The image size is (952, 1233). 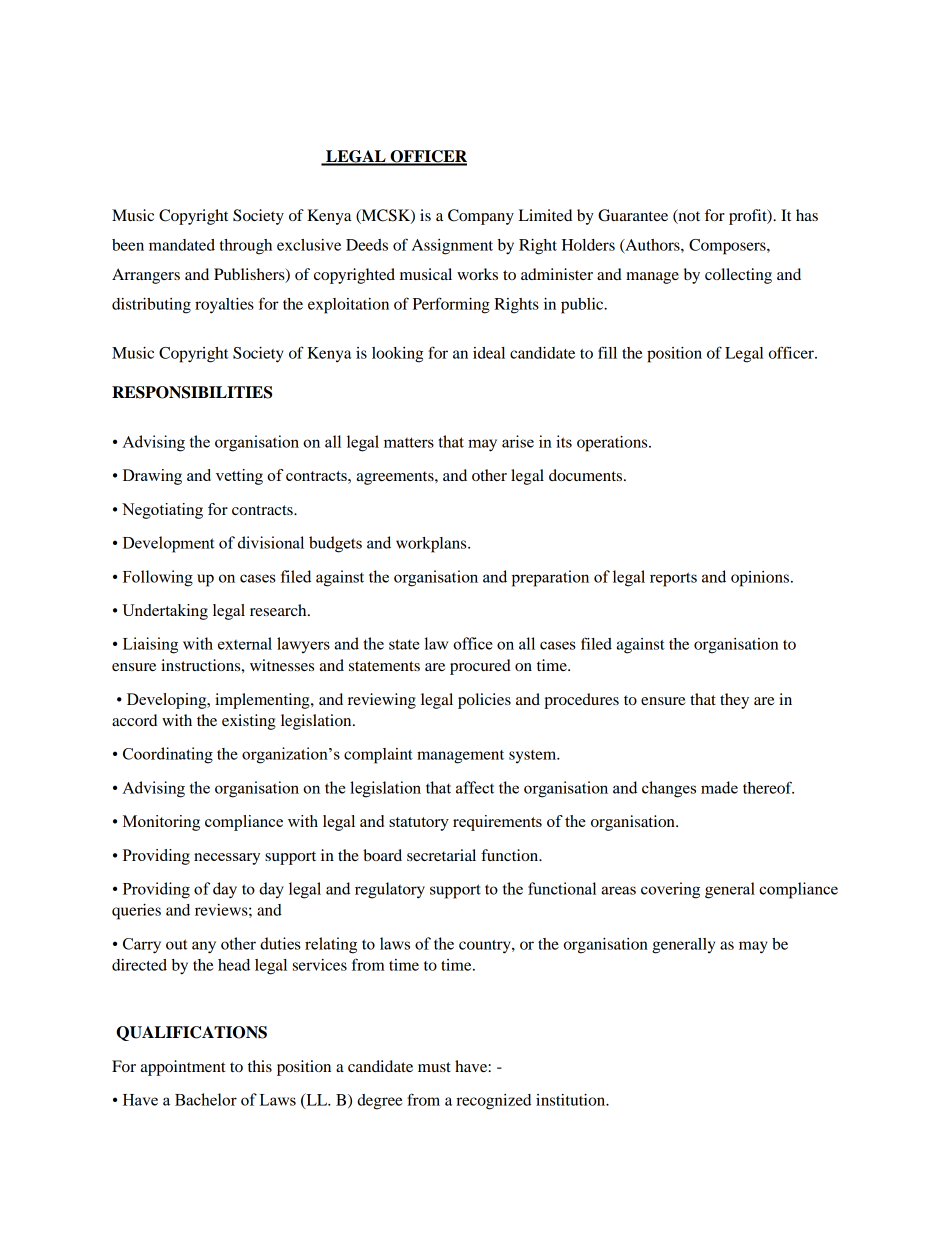 I want to click on vetting, so click(x=239, y=477).
